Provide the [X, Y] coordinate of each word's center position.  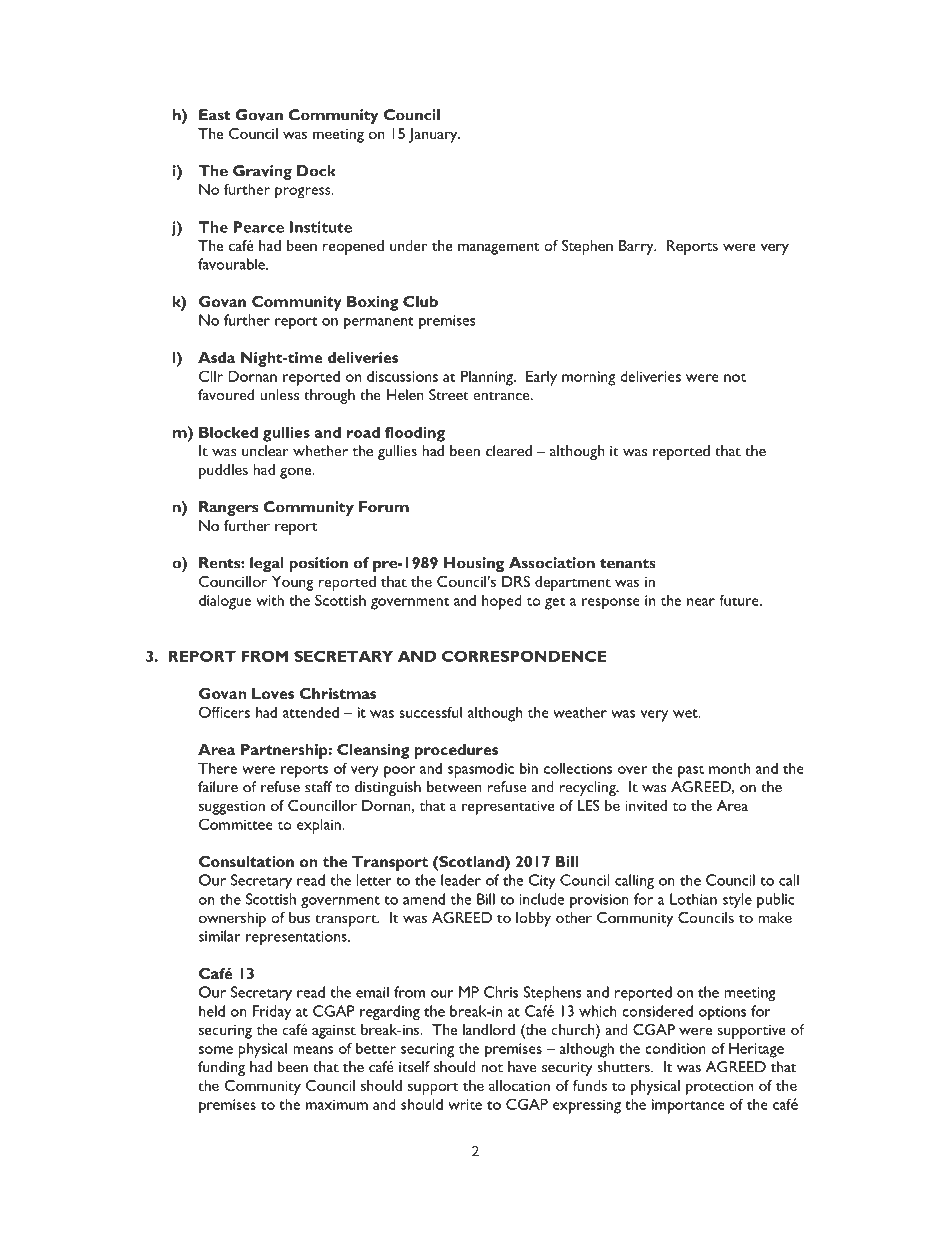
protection [719, 1087]
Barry [637, 247]
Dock [316, 171]
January [434, 135]
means [313, 1050]
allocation [519, 1085]
